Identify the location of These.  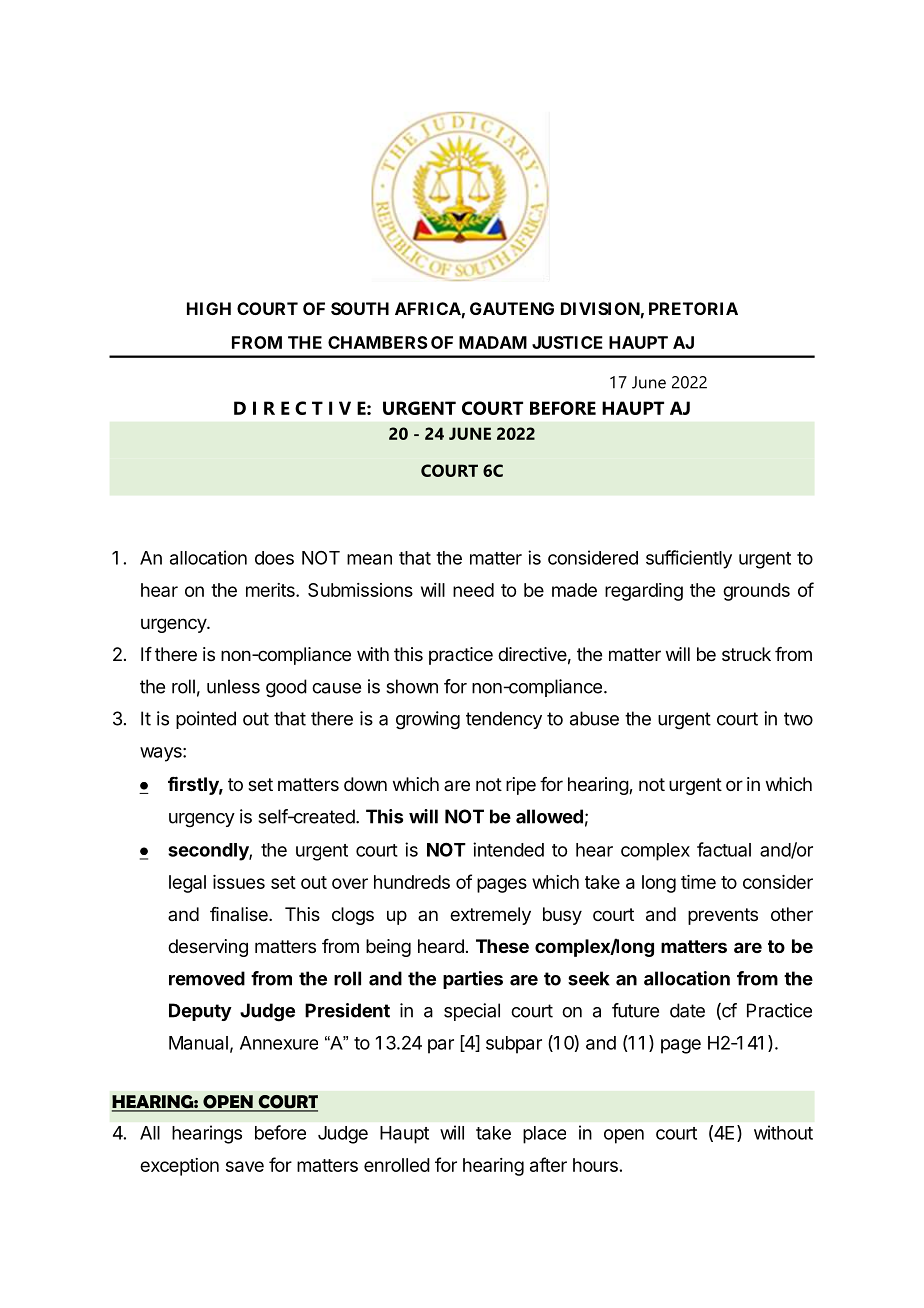
(502, 946).
